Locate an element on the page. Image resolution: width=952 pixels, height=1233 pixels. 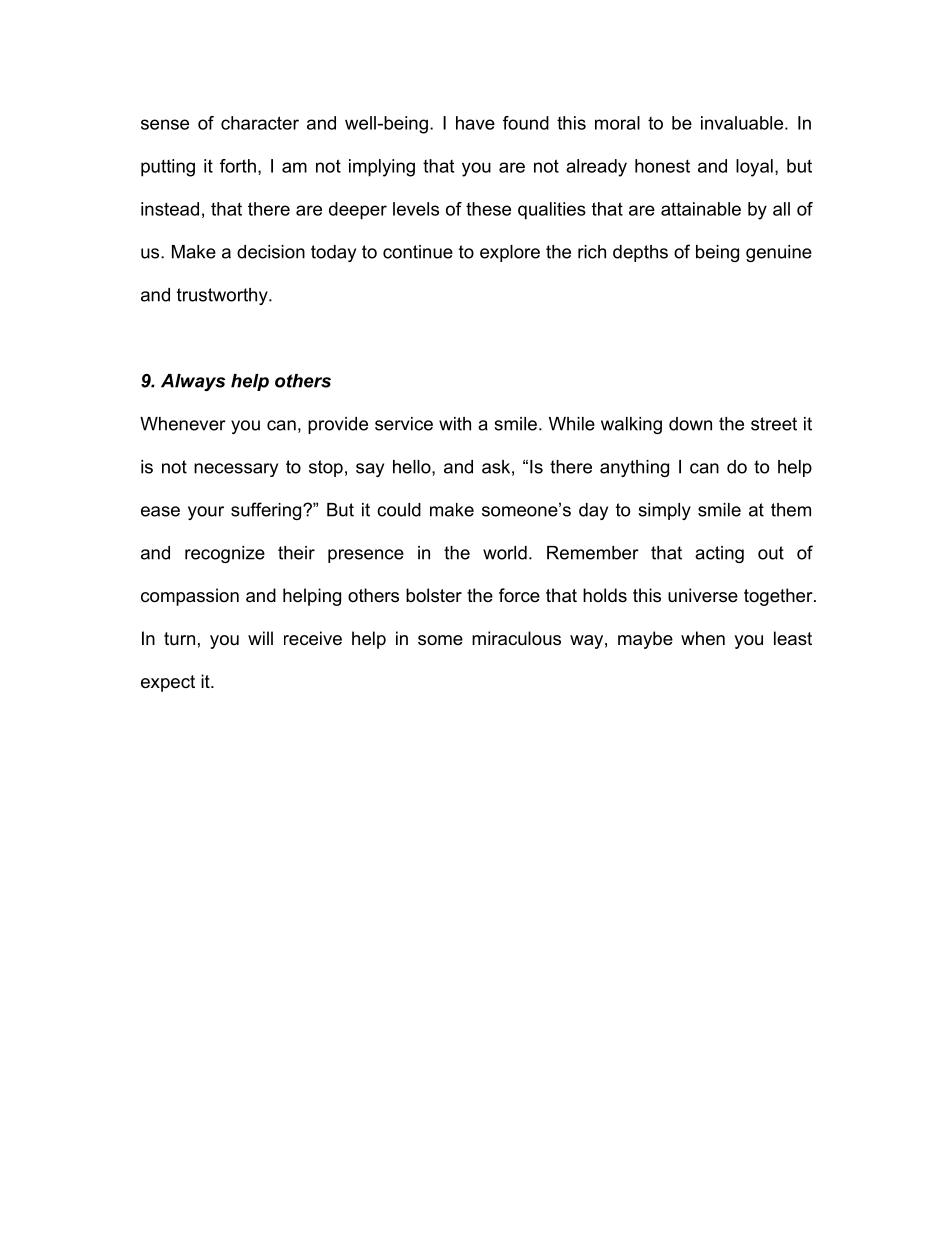
simply is located at coordinates (664, 511).
